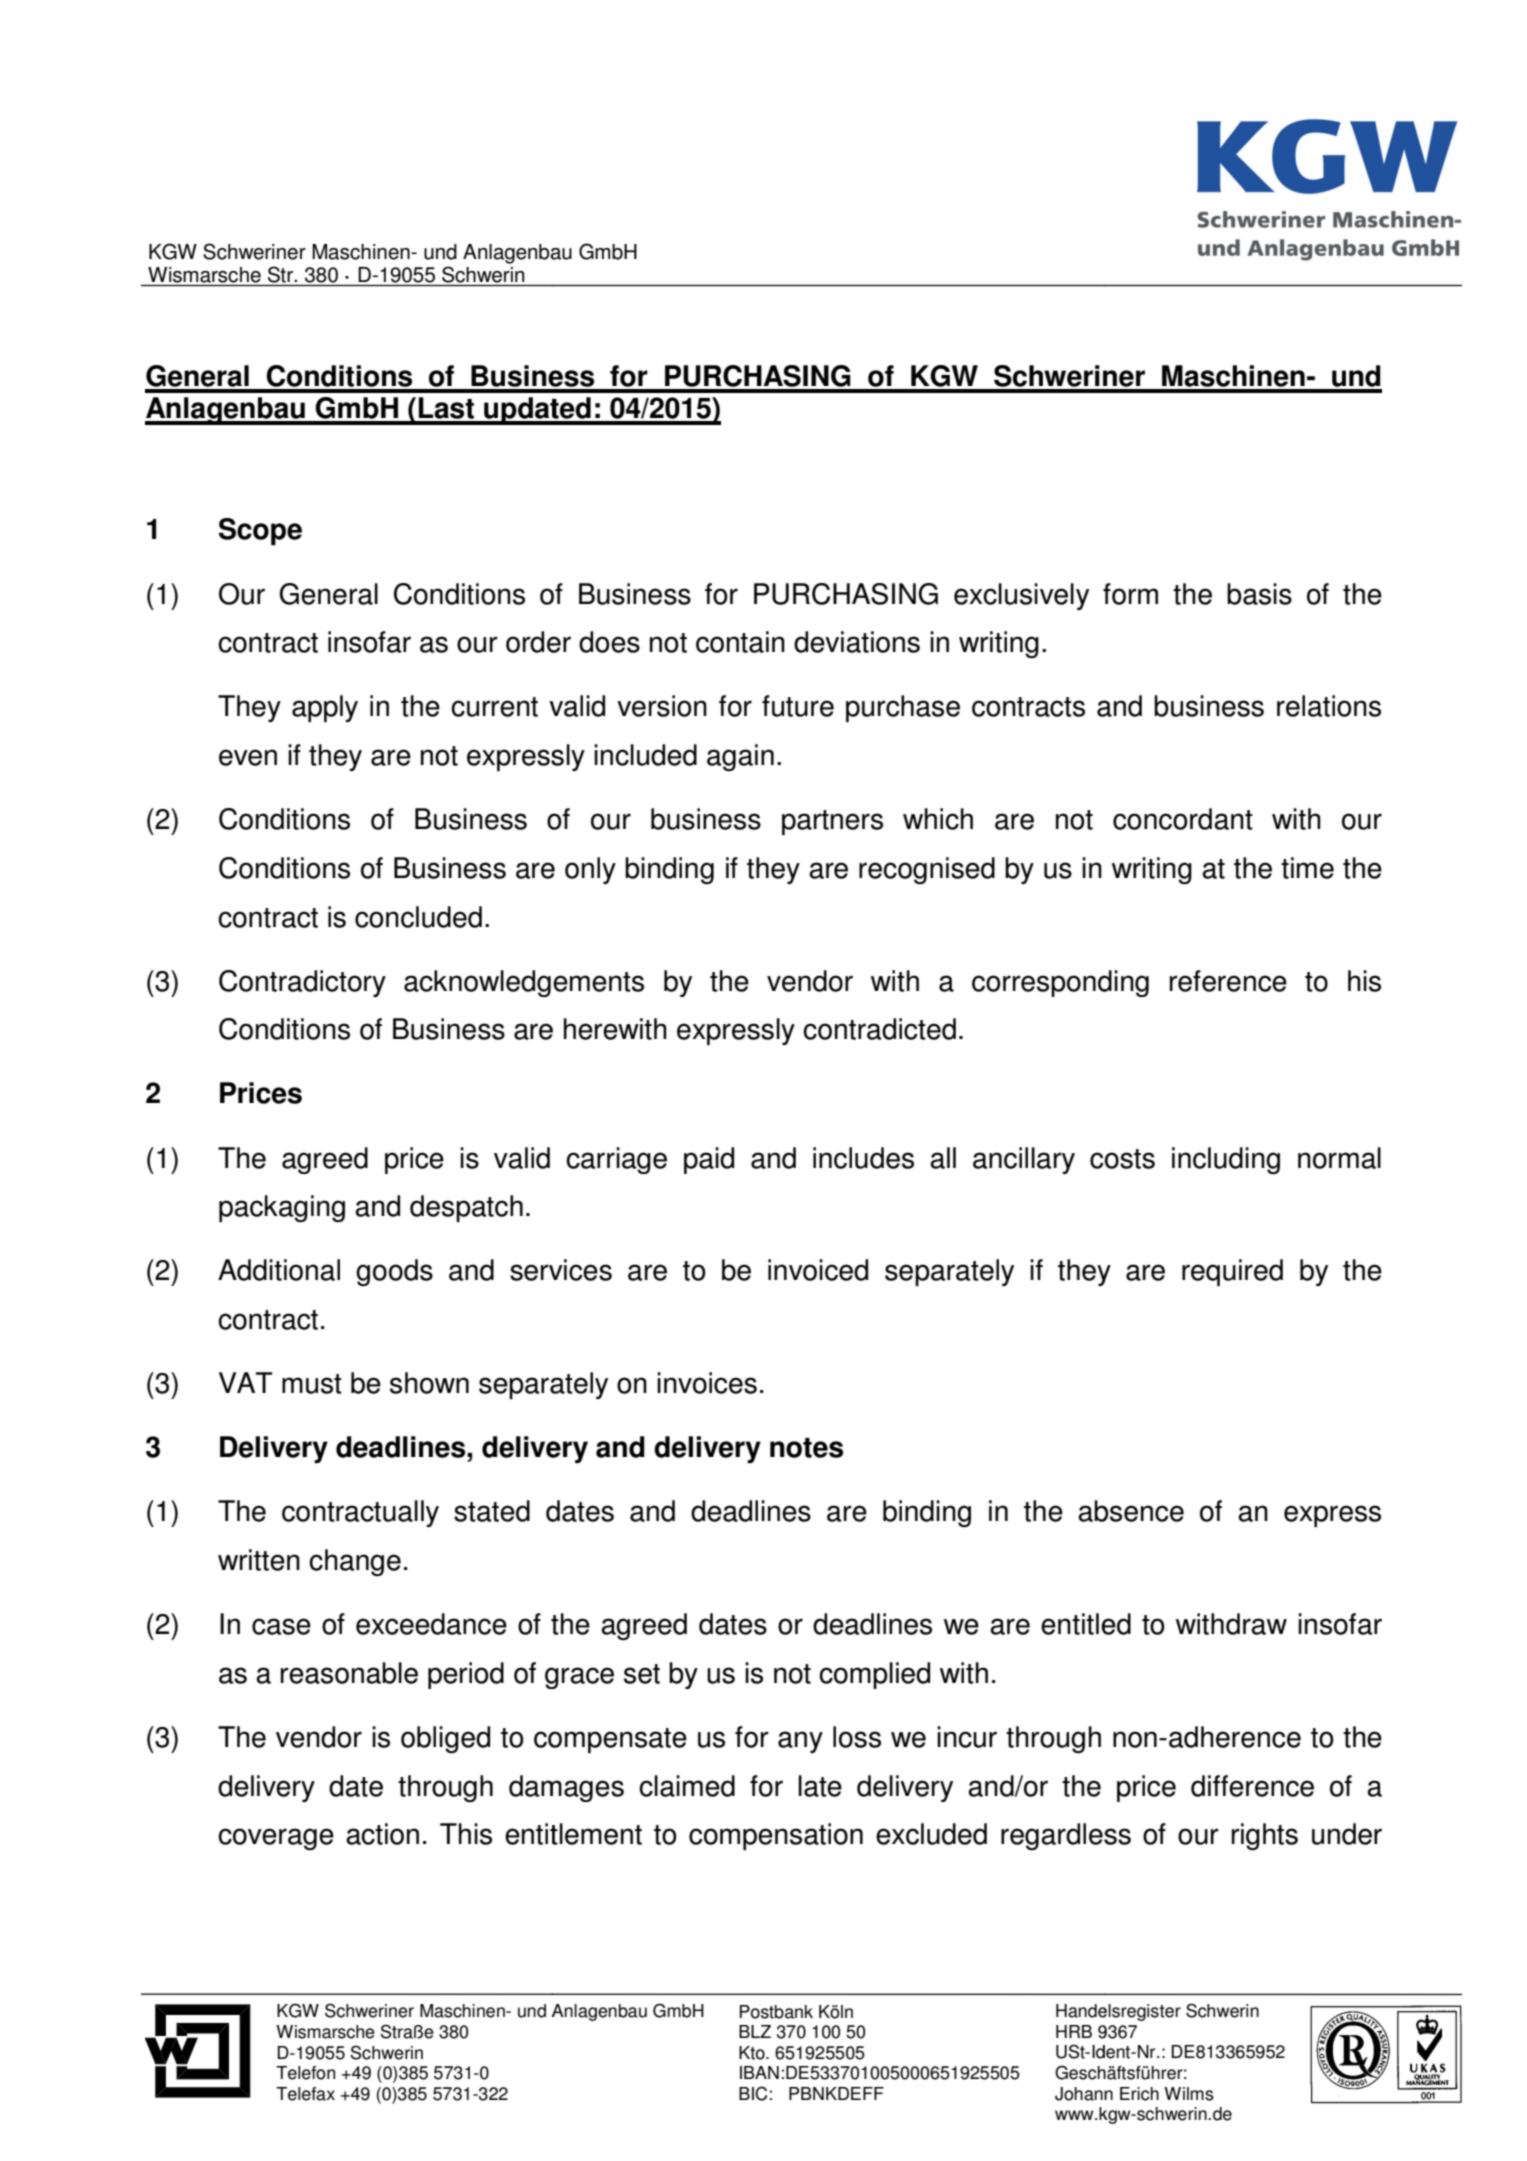 The height and width of the screenshot is (2161, 1527). I want to click on invoices, so click(707, 1383).
